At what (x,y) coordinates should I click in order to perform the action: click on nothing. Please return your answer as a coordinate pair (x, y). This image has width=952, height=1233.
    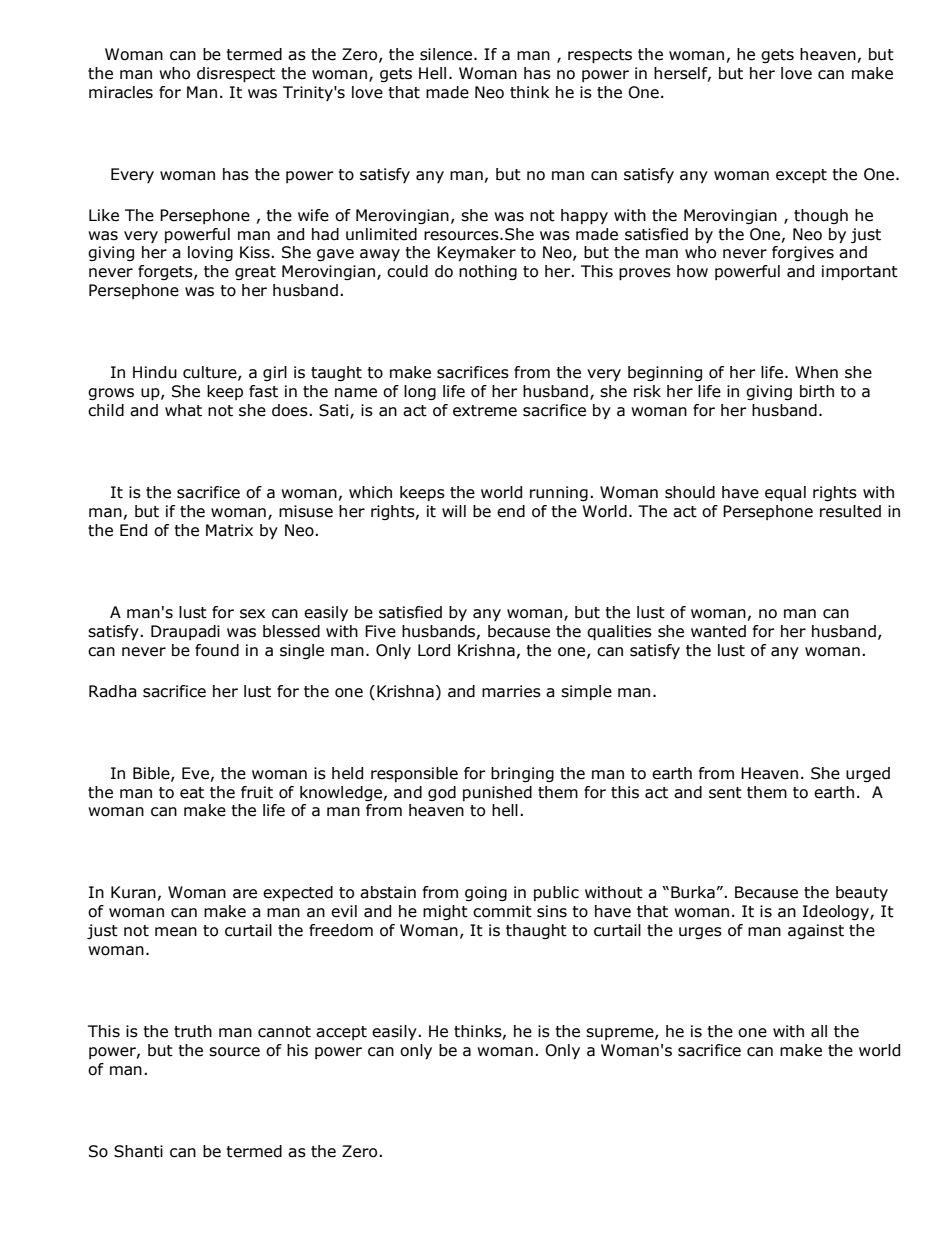
    Looking at the image, I should click on (488, 272).
